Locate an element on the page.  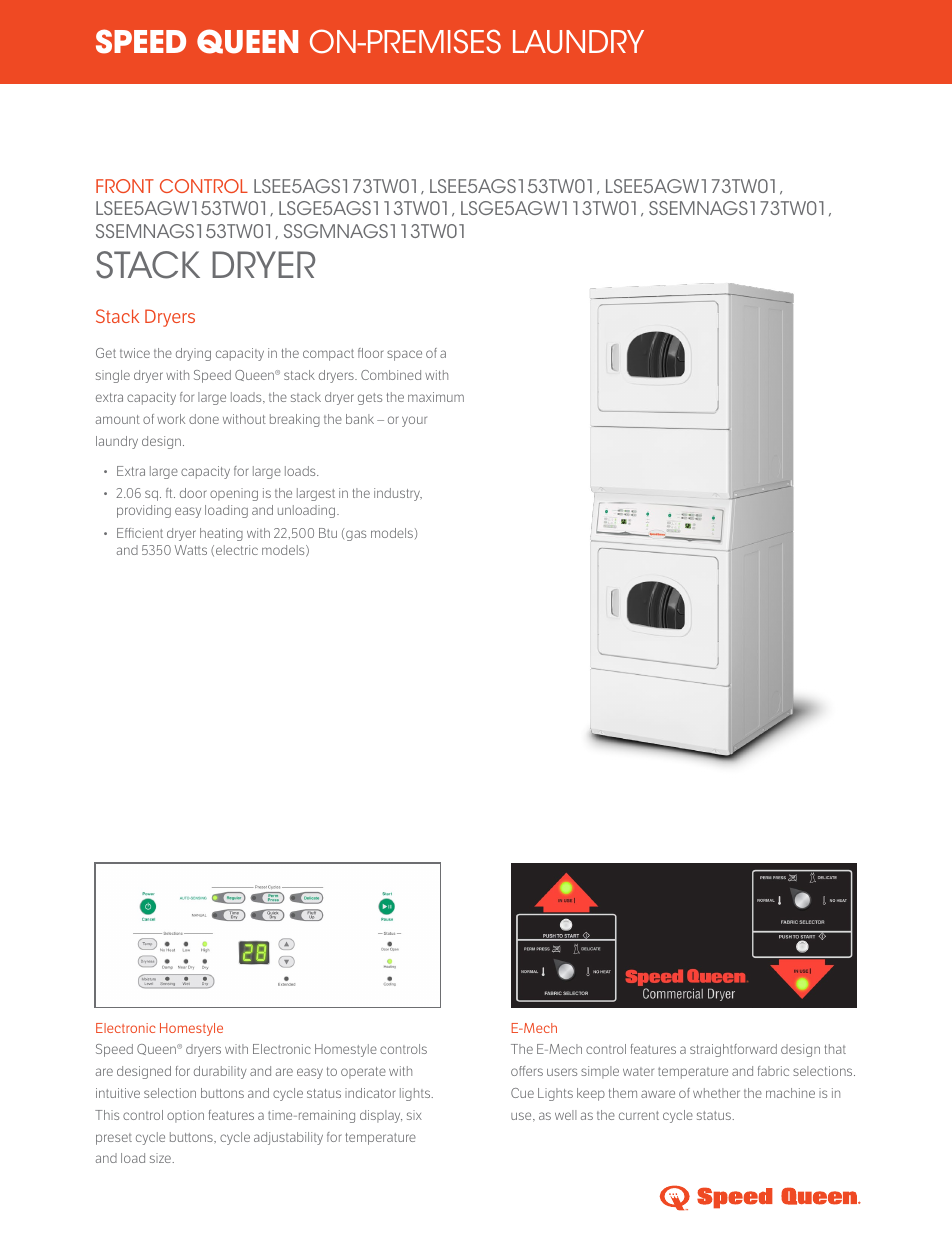
your is located at coordinates (414, 421).
